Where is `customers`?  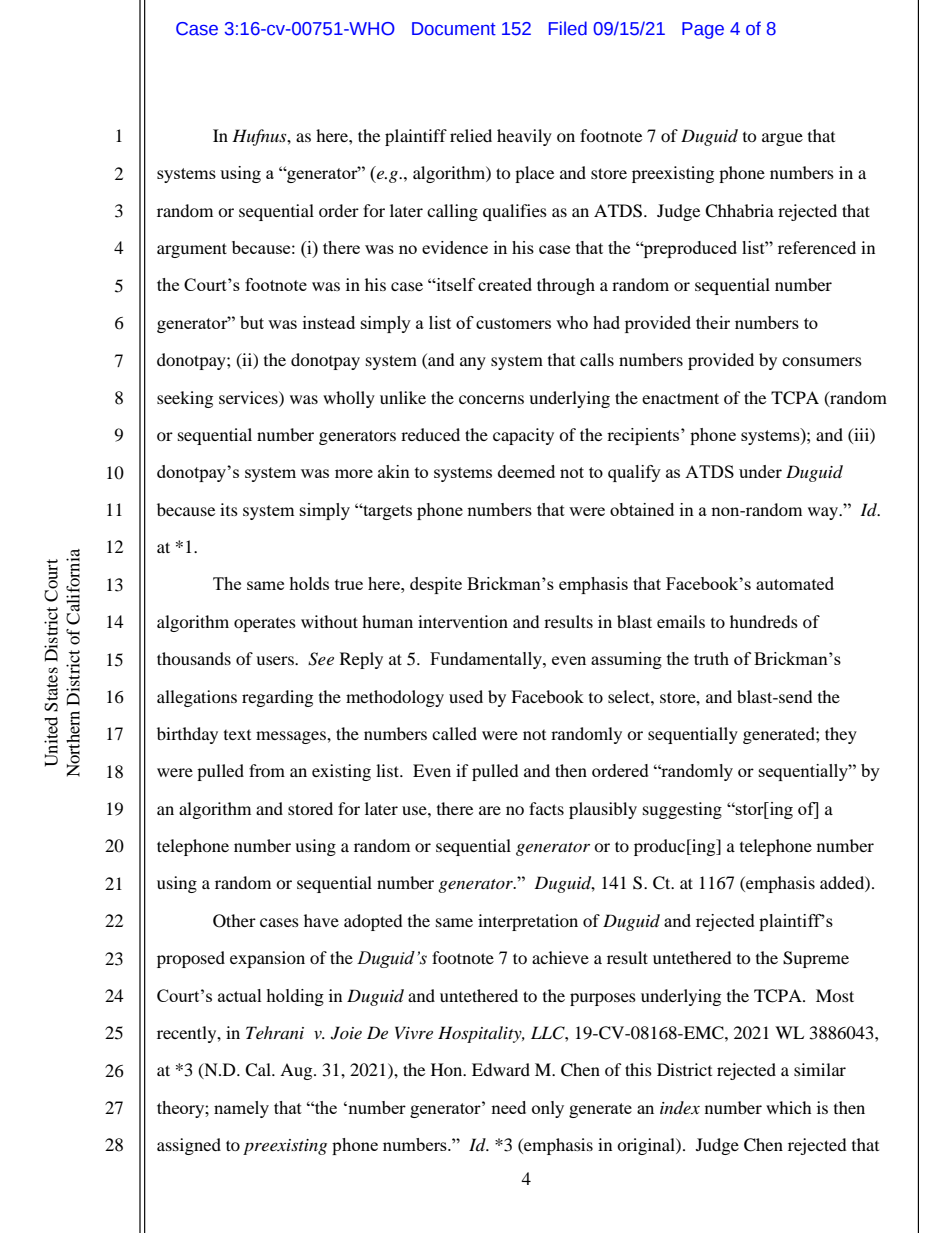 customers is located at coordinates (513, 323).
